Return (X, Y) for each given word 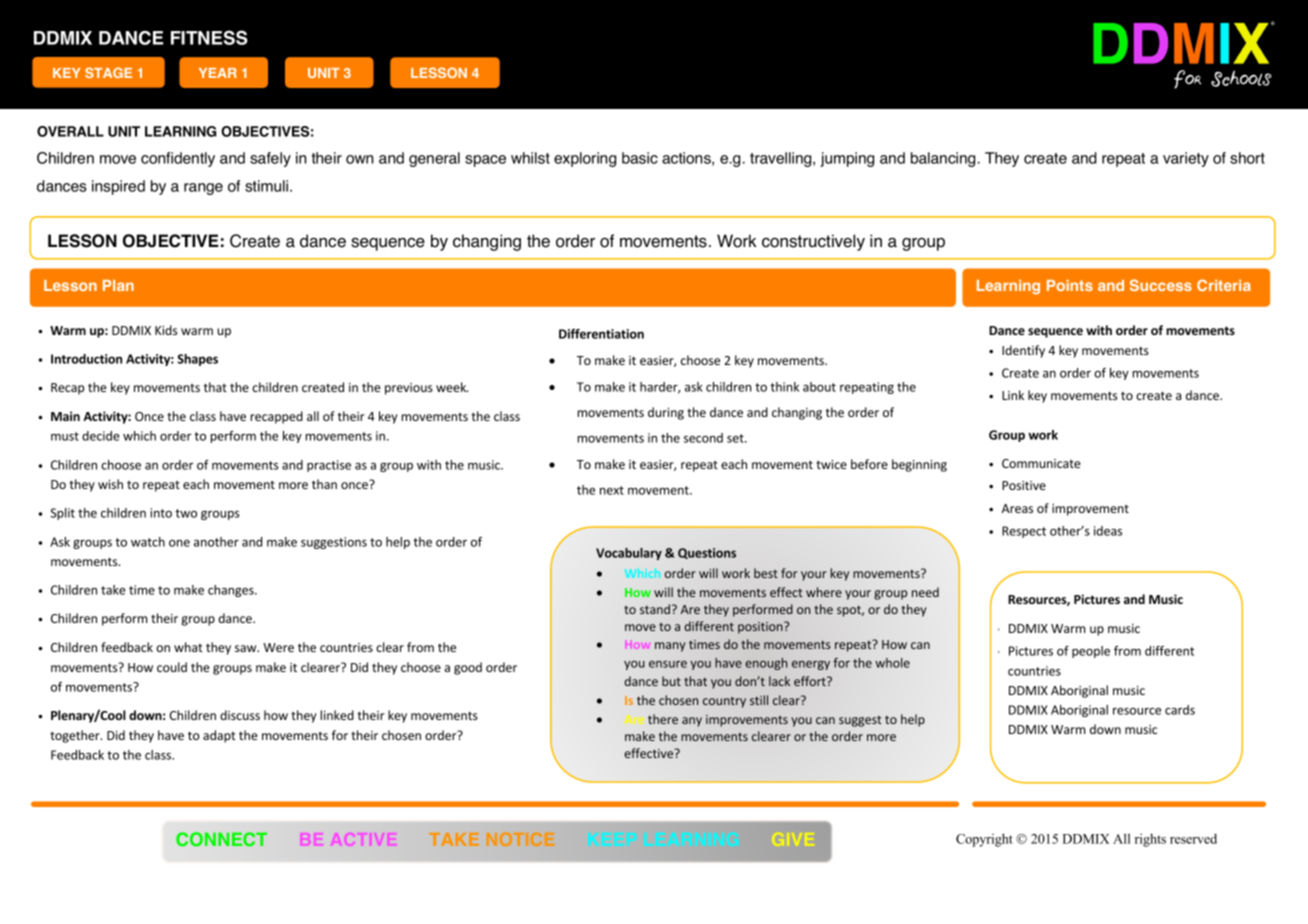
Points (1070, 285)
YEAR (218, 73)
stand (655, 609)
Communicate (1041, 463)
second (703, 438)
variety (1186, 159)
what (188, 647)
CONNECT (221, 839)
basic (640, 158)
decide (101, 436)
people (1091, 652)
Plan (118, 285)
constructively (813, 242)
